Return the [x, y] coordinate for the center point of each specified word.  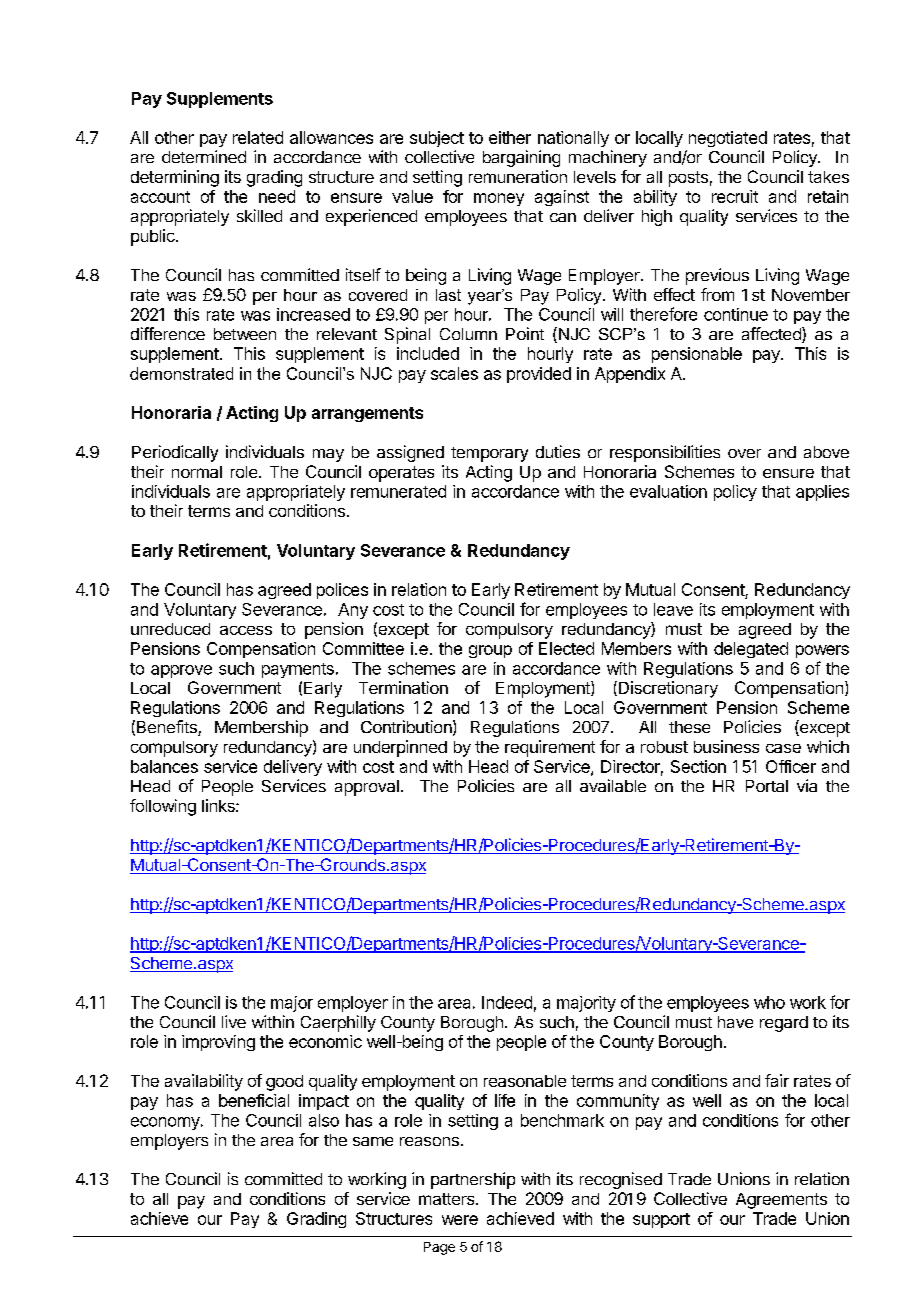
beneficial [254, 1100]
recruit [735, 196]
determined [204, 156]
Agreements [781, 1201]
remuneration [518, 176]
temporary [489, 454]
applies [822, 493]
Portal [767, 786]
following [163, 807]
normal [197, 472]
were [460, 1220]
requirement [550, 748]
